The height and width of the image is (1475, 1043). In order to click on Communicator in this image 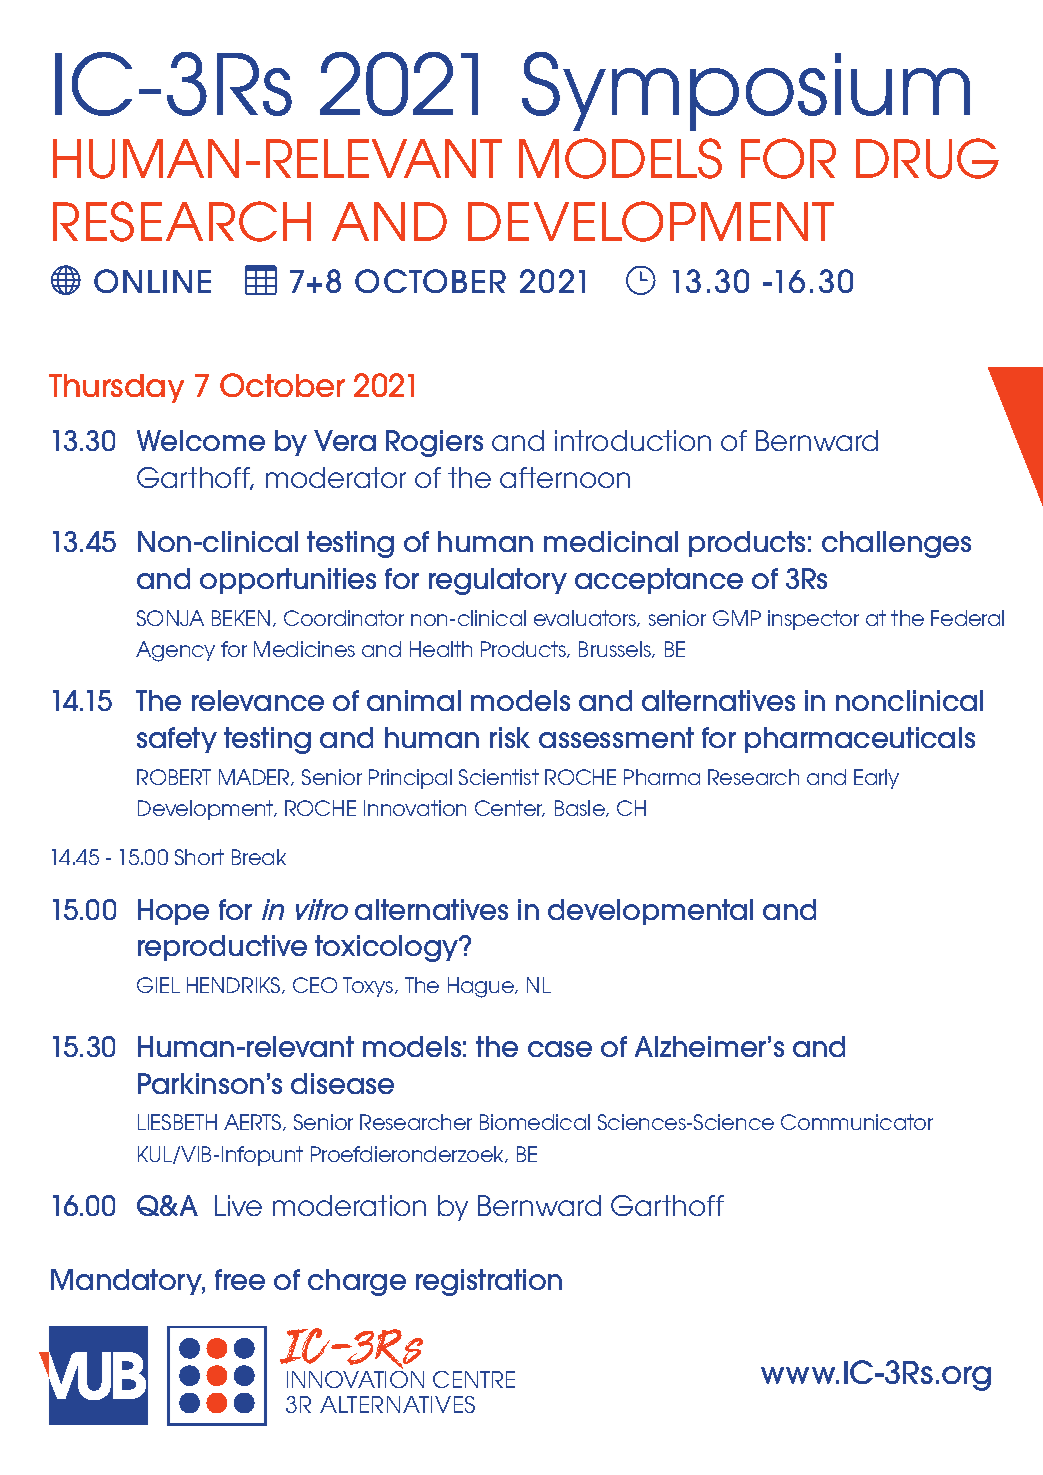, I will do `click(857, 1122)`.
